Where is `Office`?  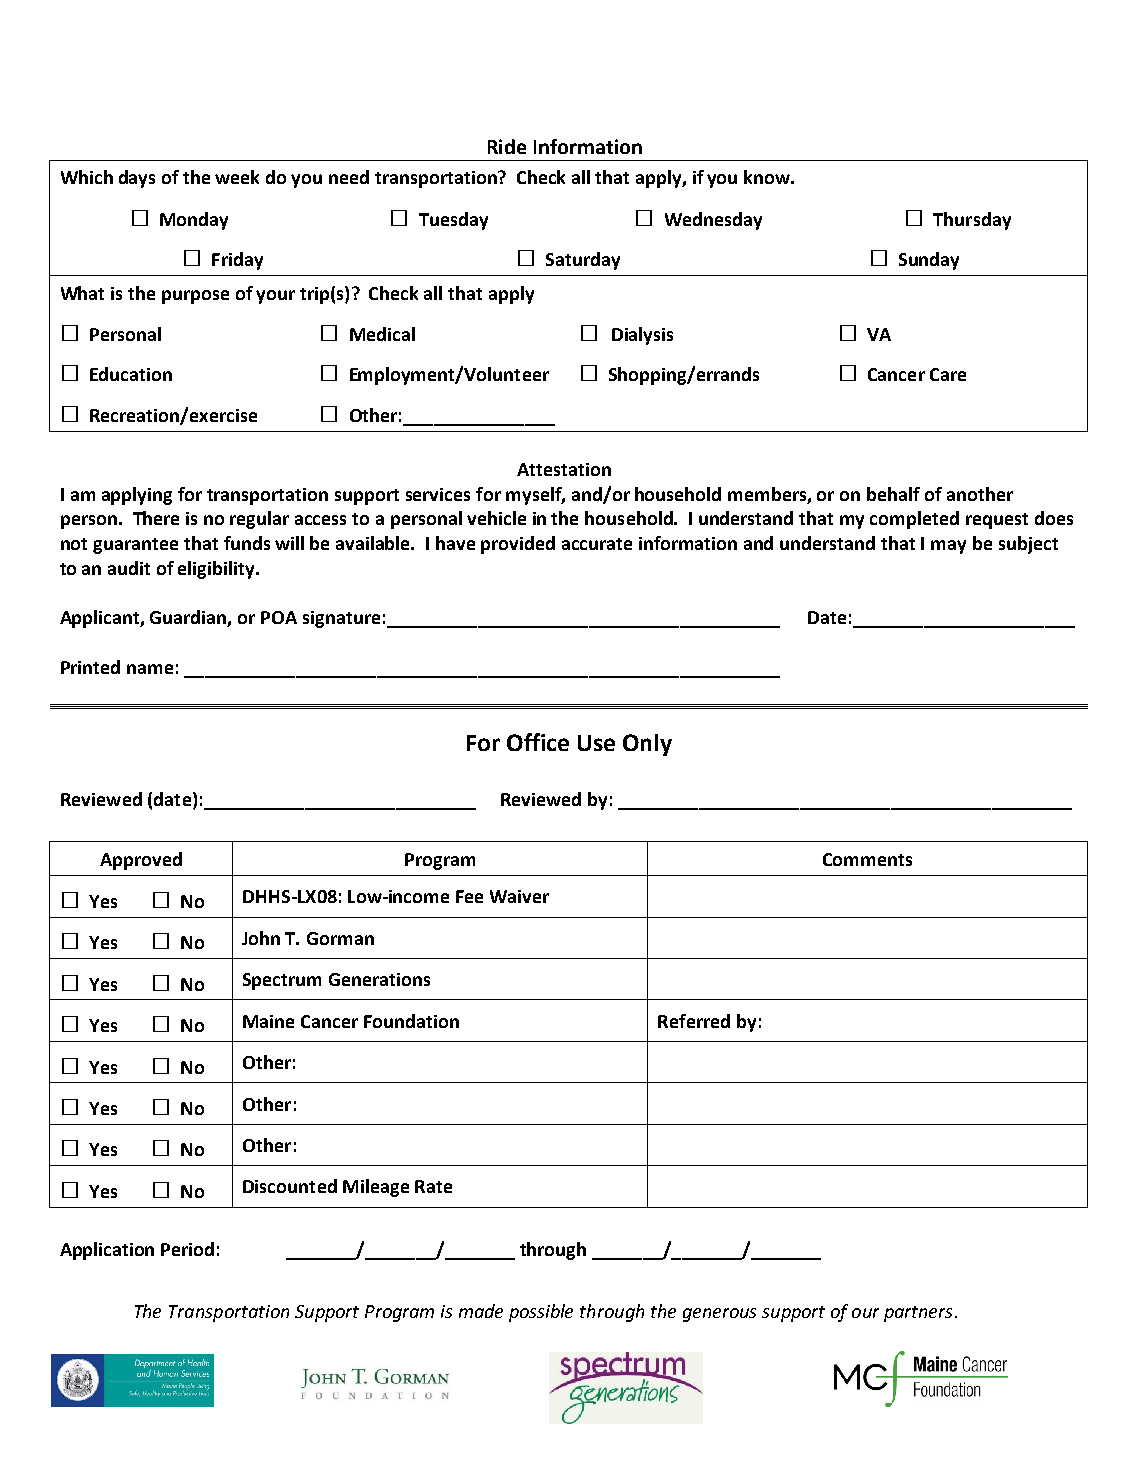 Office is located at coordinates (538, 742).
